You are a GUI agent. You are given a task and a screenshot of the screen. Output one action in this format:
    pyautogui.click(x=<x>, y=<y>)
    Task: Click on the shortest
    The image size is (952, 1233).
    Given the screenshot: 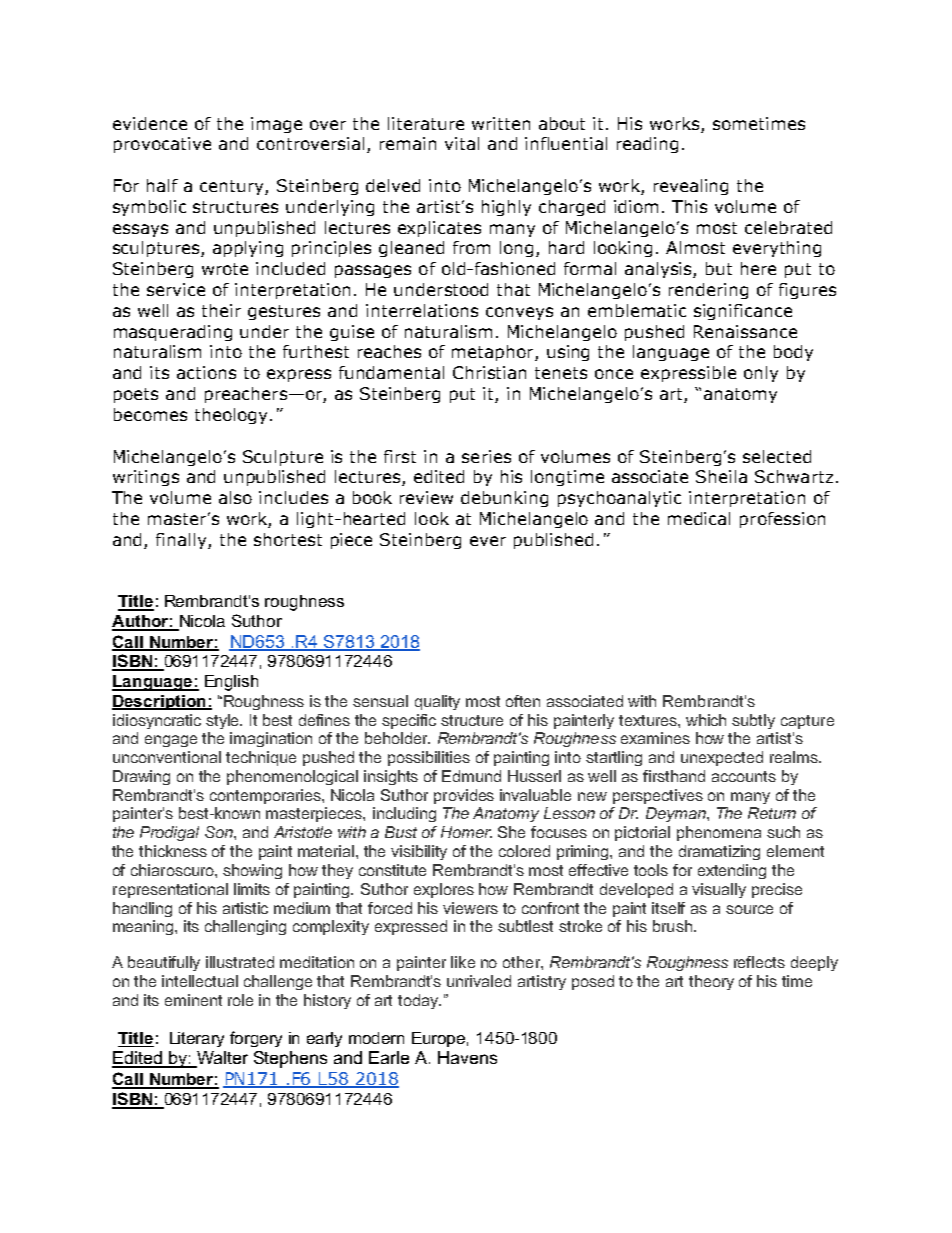 What is the action you would take?
    pyautogui.click(x=288, y=539)
